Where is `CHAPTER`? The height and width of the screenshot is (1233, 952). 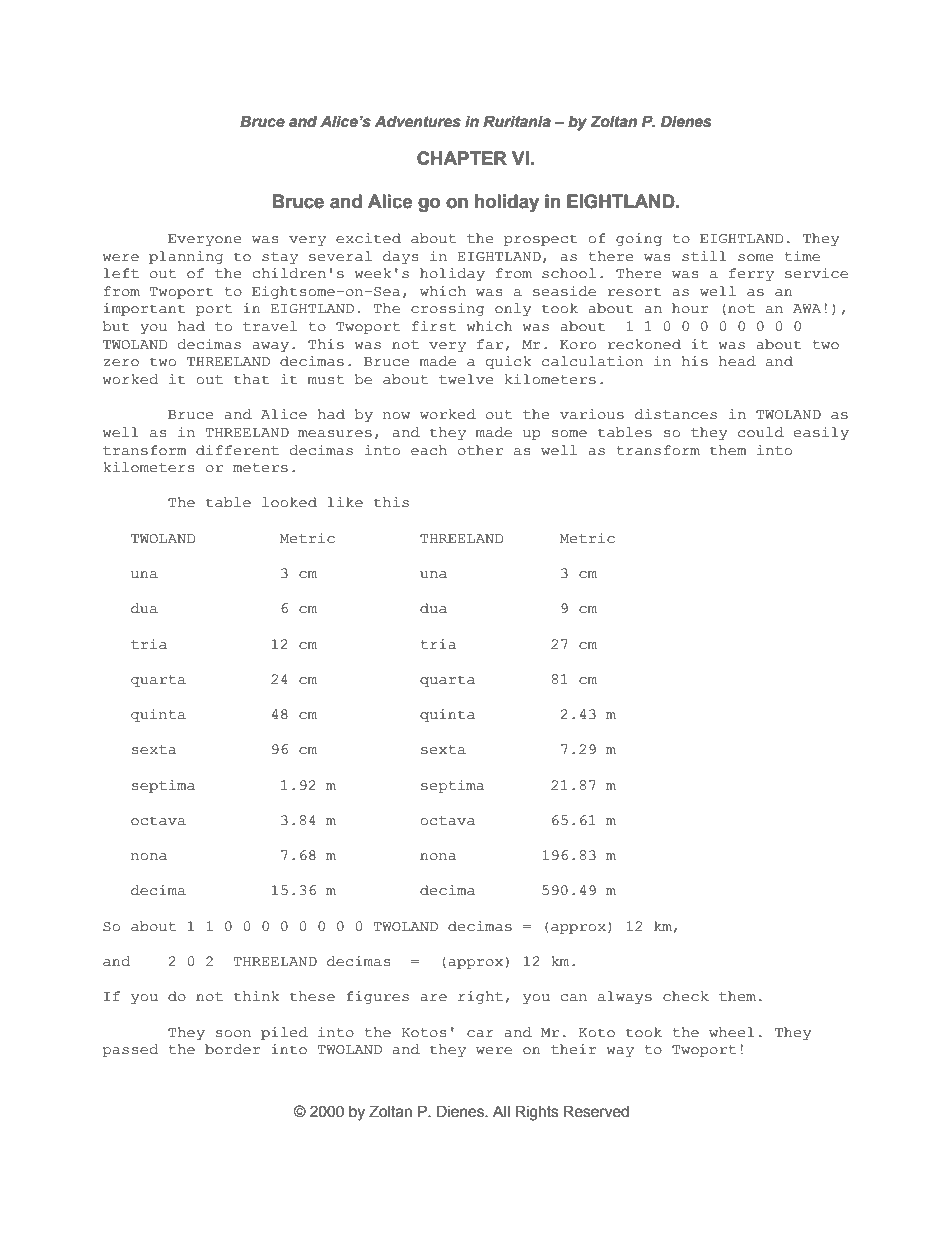
CHAPTER is located at coordinates (462, 158).
